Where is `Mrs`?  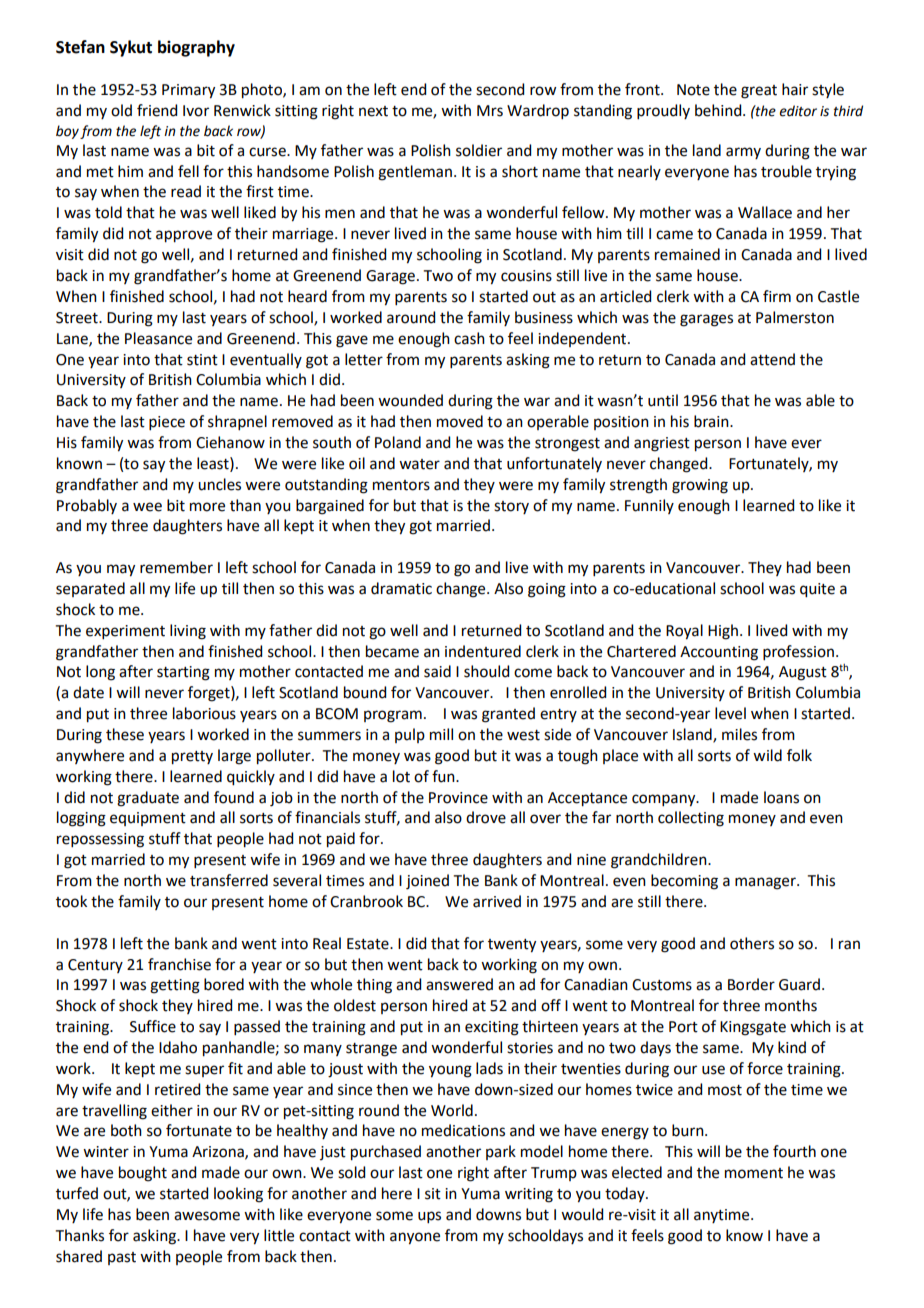 Mrs is located at coordinates (490, 111).
